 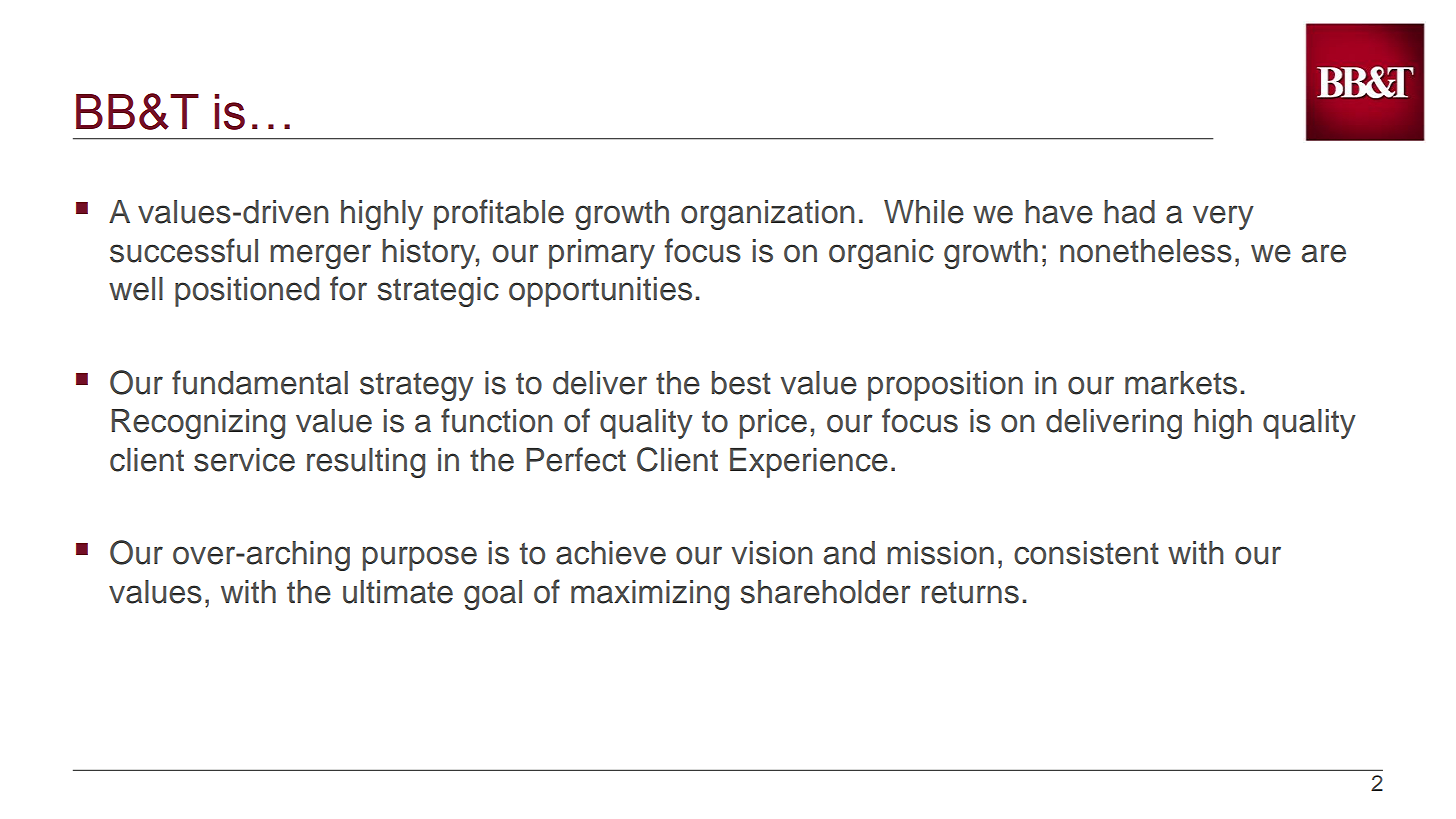 What do you see at coordinates (1059, 212) in the page?
I see `have` at bounding box center [1059, 212].
